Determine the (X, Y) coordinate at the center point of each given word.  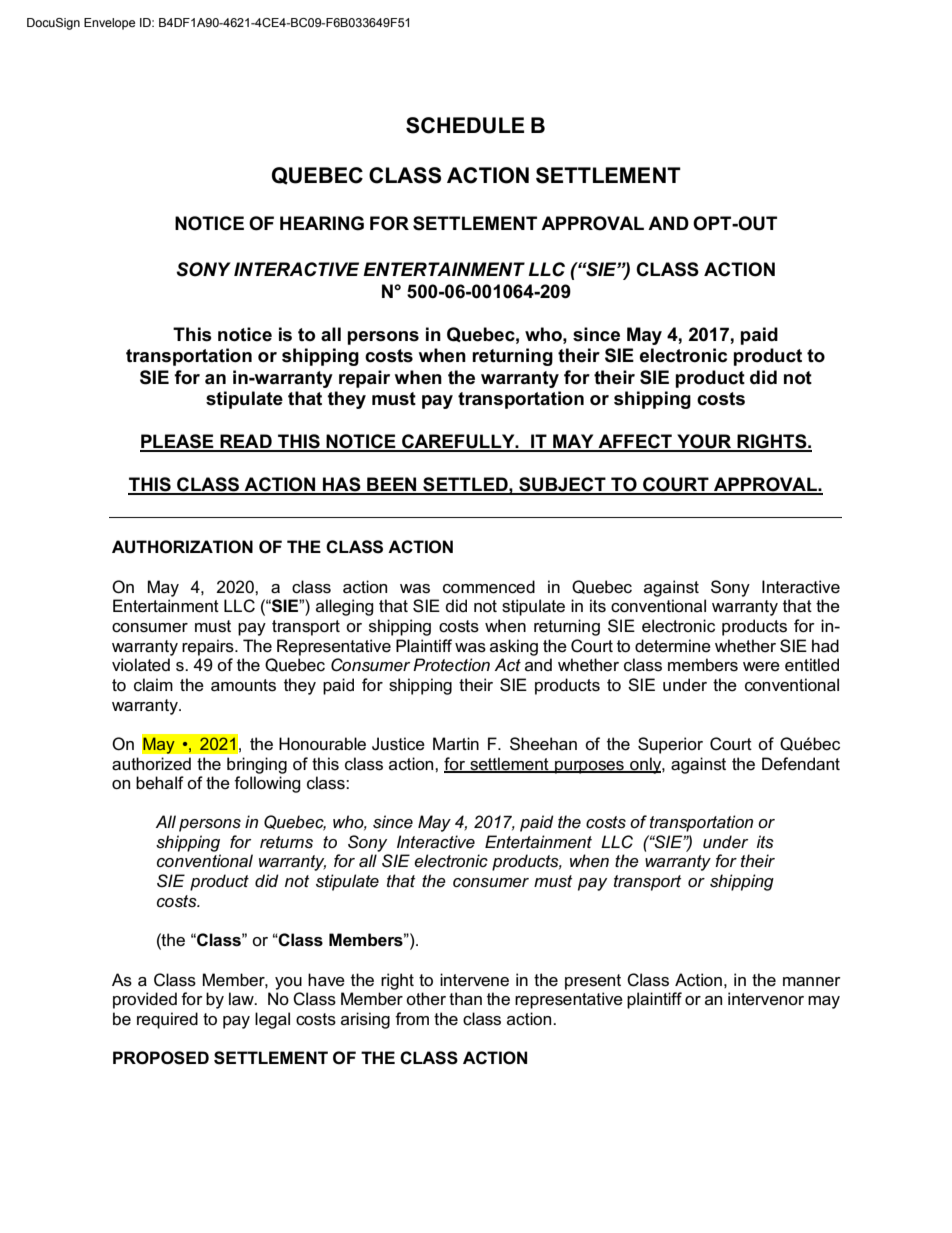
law (242, 999)
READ (246, 442)
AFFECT (635, 442)
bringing (257, 765)
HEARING (322, 223)
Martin (456, 743)
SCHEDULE (465, 125)
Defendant (801, 764)
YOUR (704, 442)
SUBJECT (562, 485)
